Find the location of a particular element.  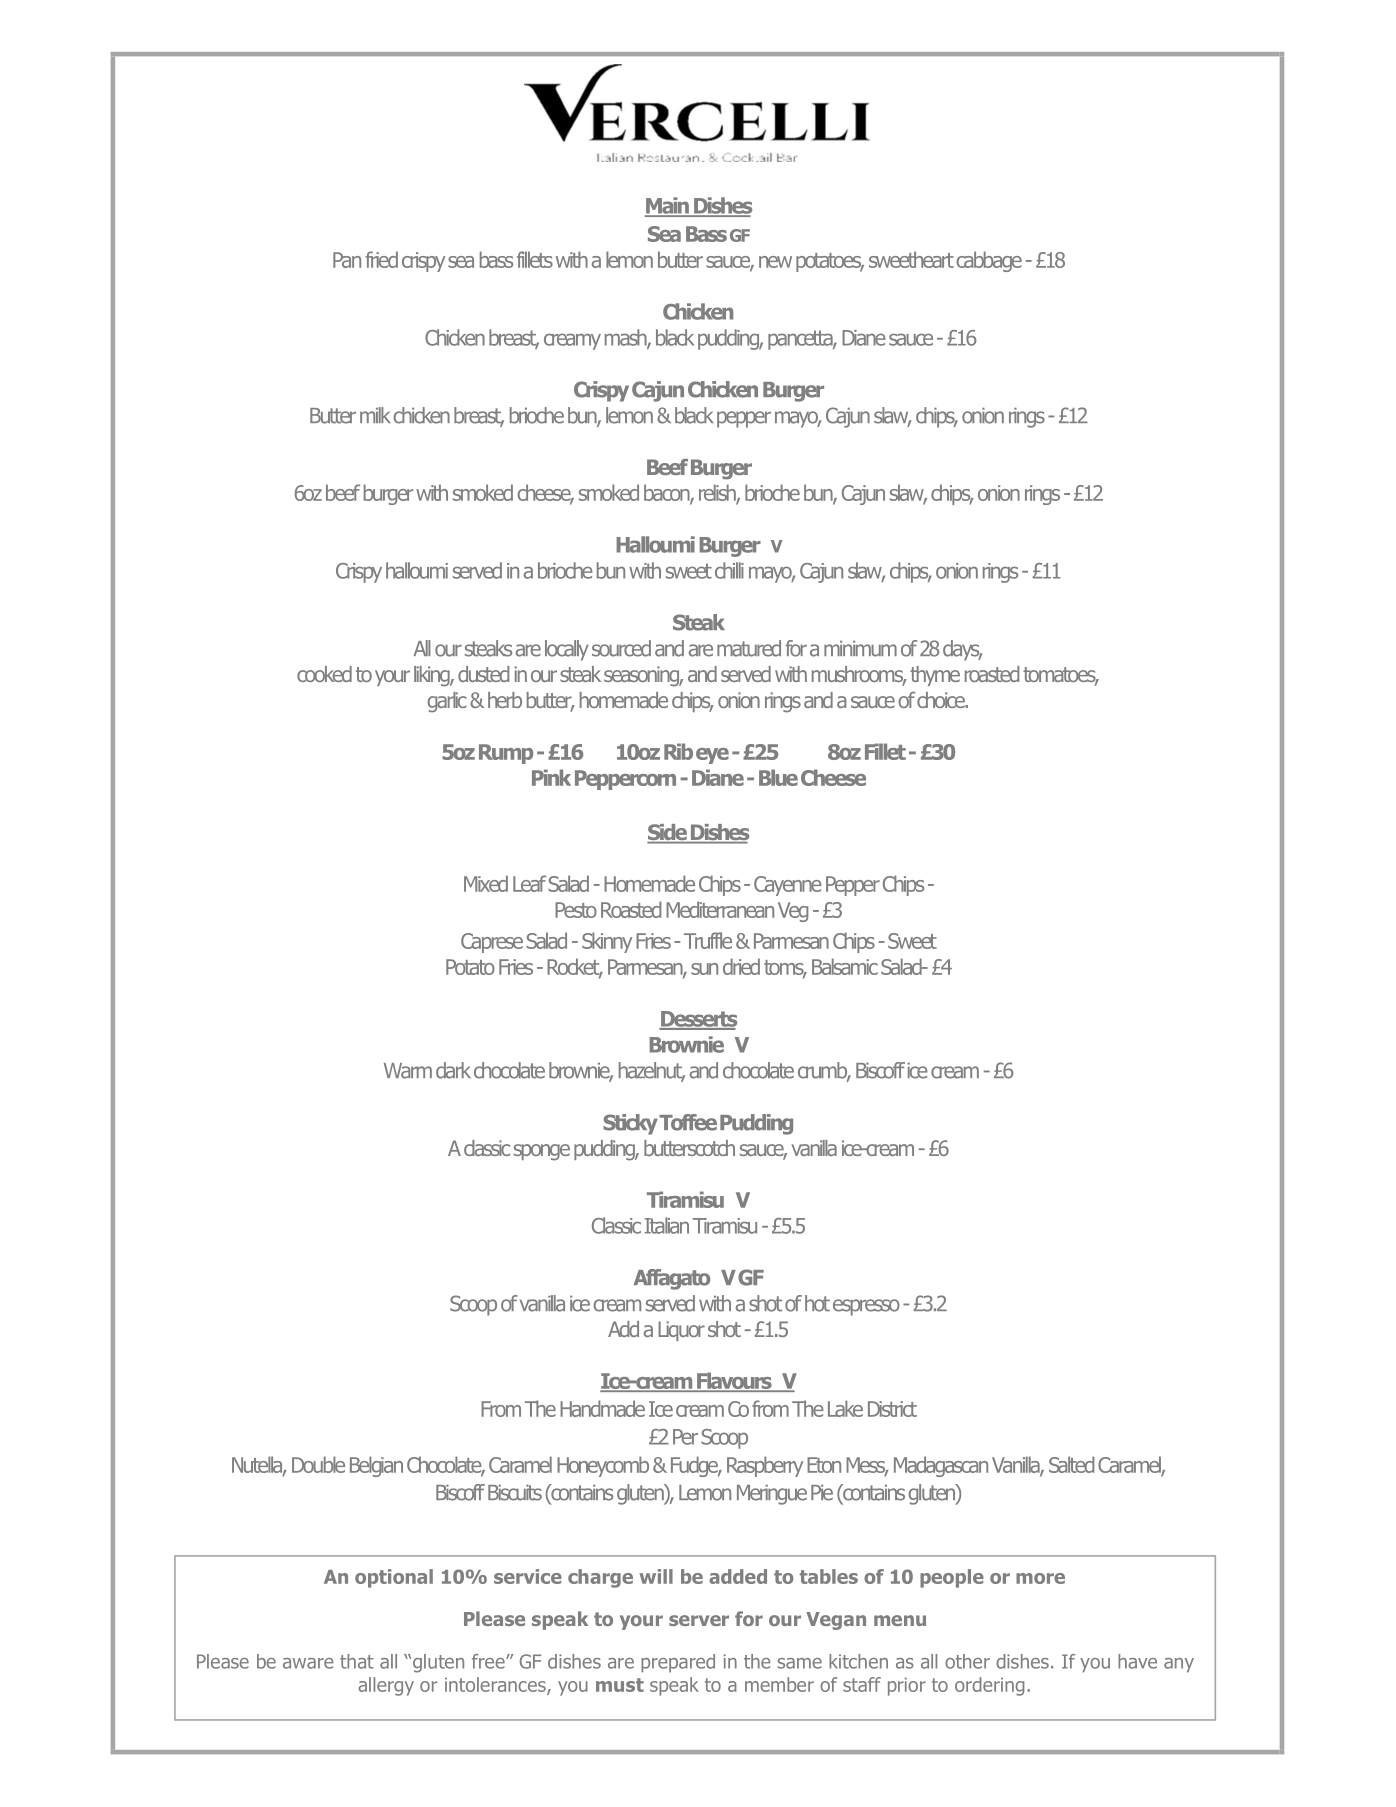

server is located at coordinates (699, 1620).
